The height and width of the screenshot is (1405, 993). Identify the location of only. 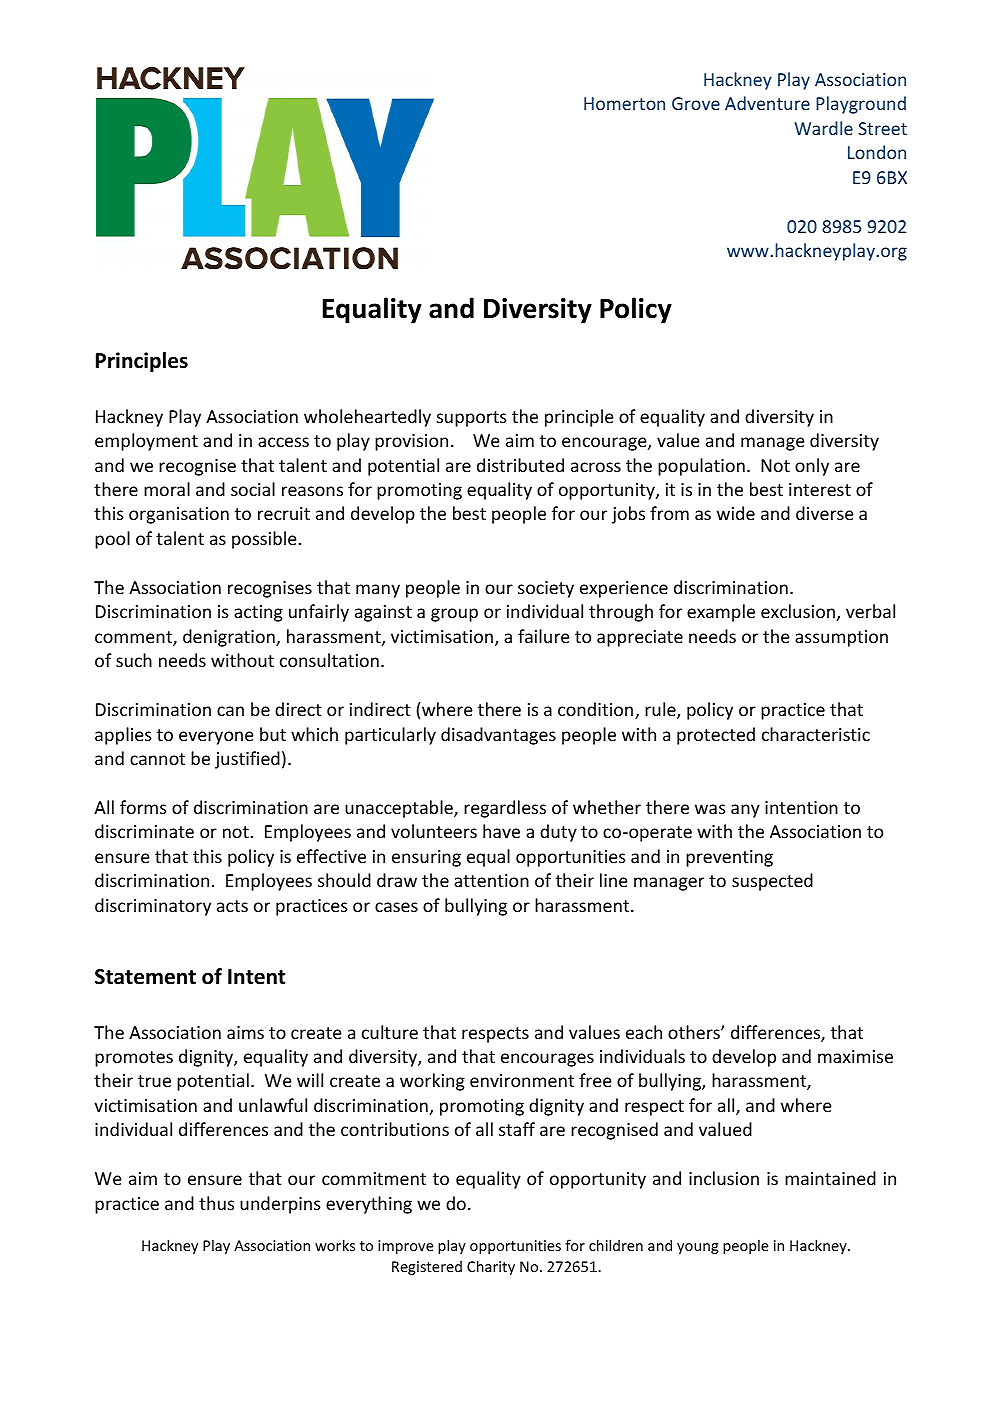
(812, 467).
